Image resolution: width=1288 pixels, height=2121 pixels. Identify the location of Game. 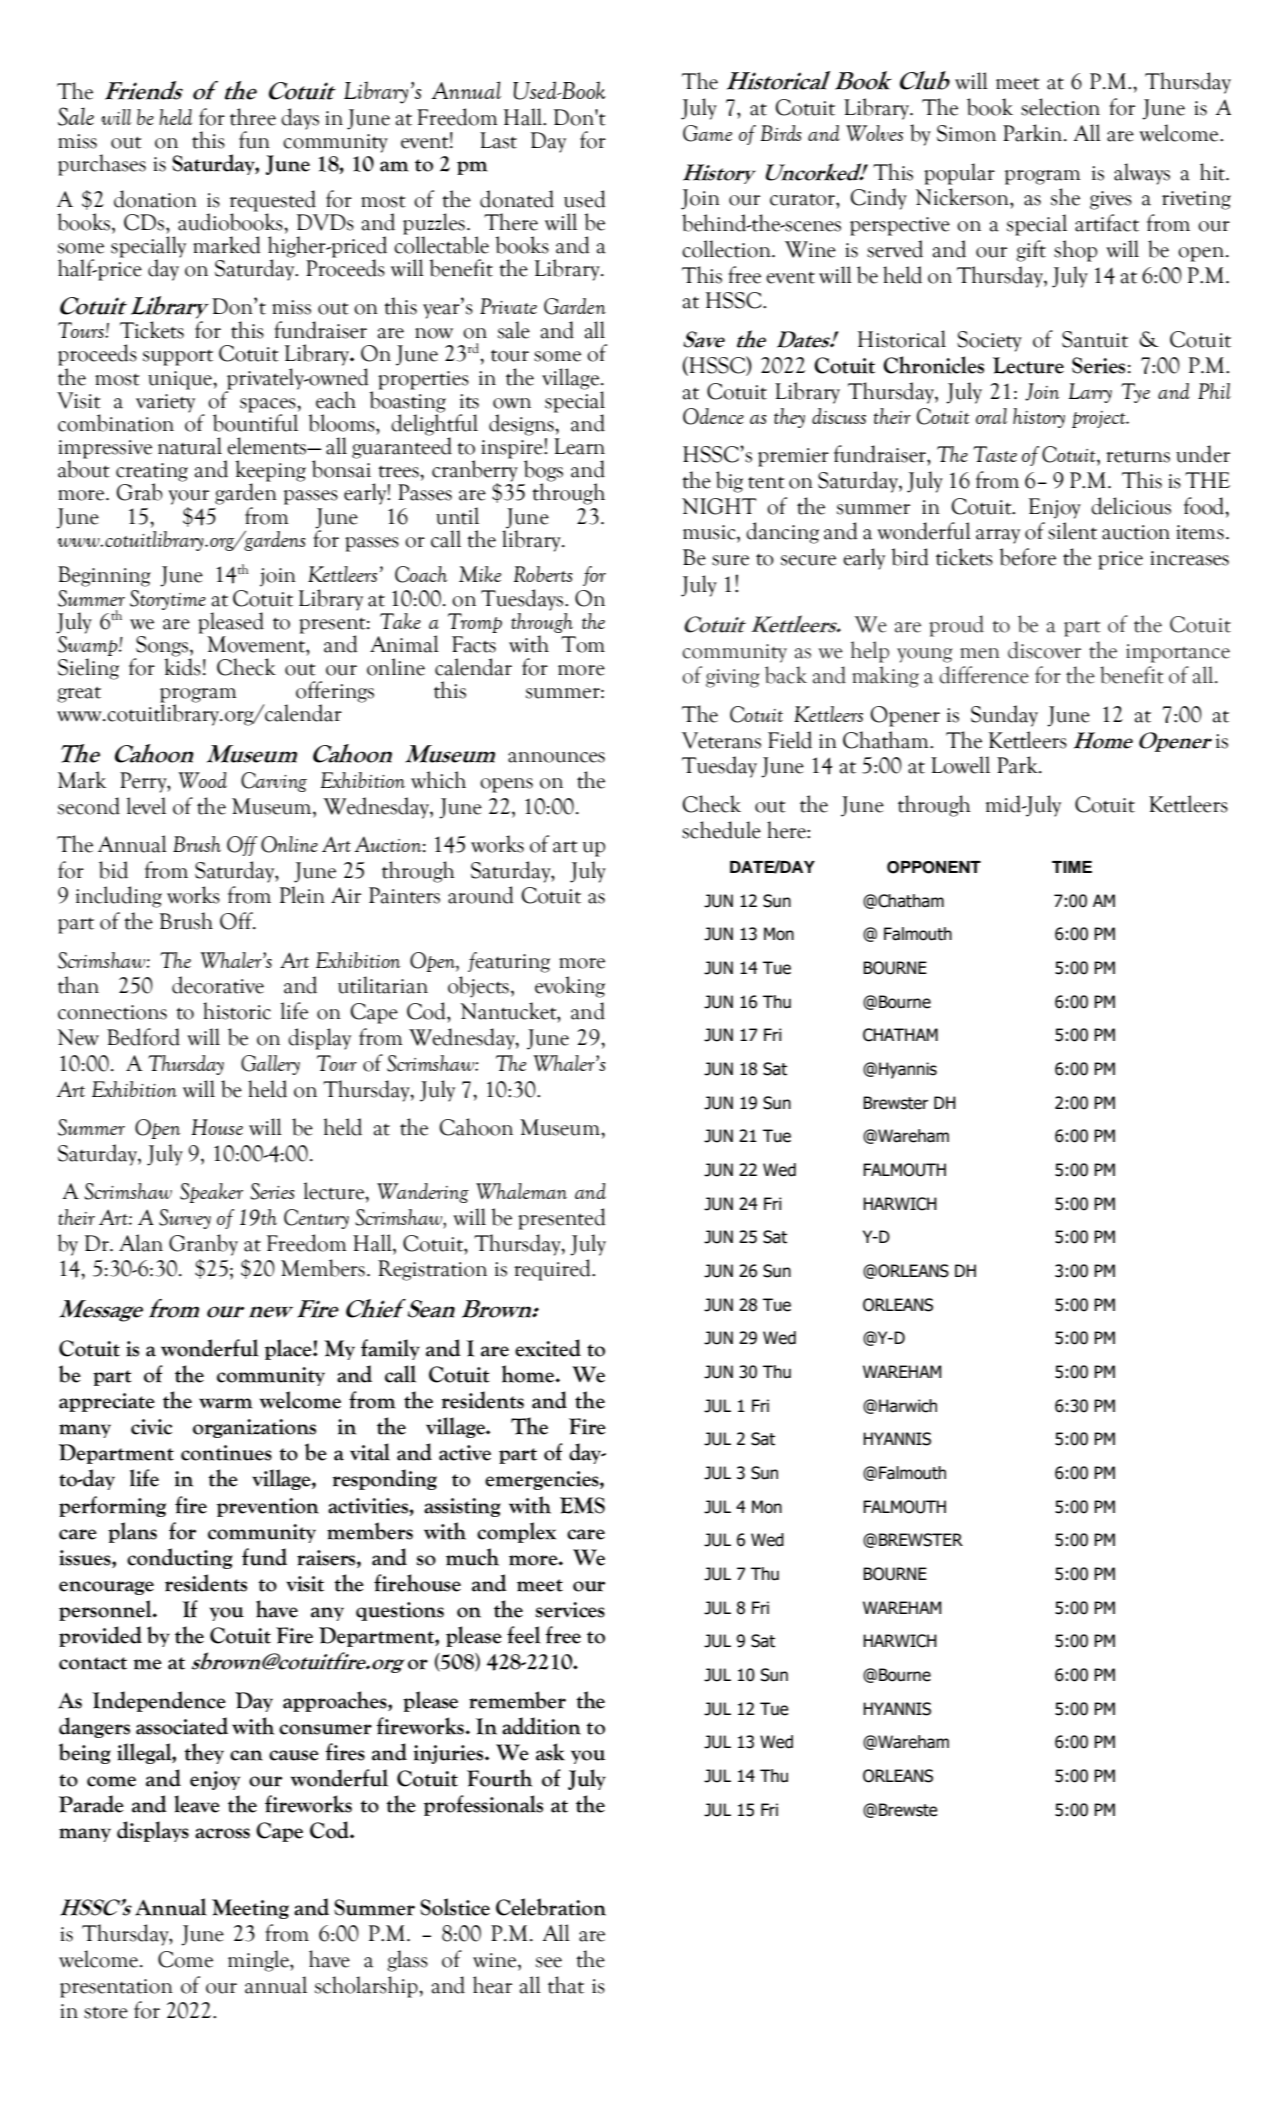
(707, 133).
